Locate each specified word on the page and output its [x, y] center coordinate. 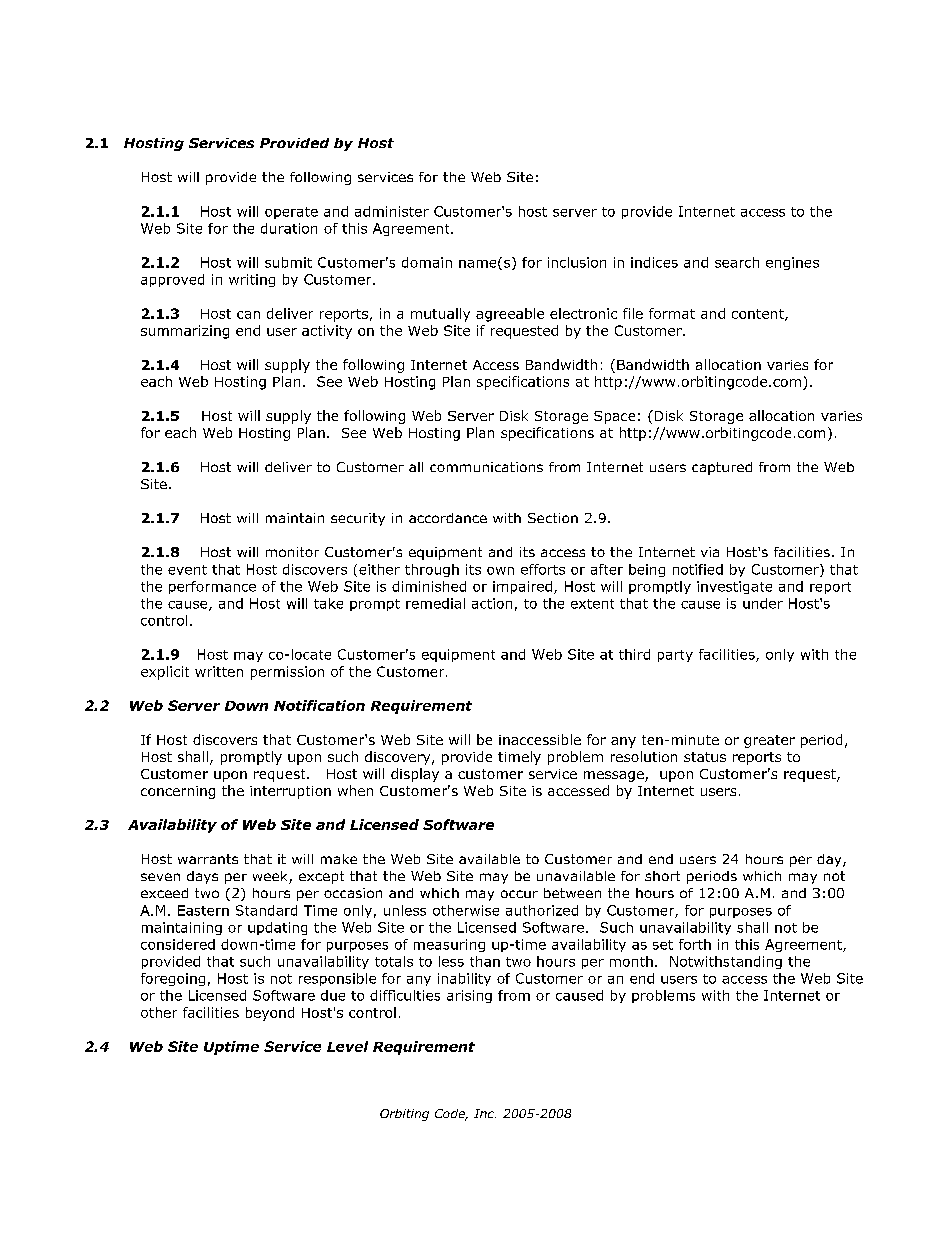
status [705, 757]
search [737, 262]
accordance [448, 518]
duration [289, 228]
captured [722, 468]
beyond [270, 1014]
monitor [292, 552]
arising [469, 996]
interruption [290, 792]
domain [427, 262]
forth [695, 944]
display [415, 775]
